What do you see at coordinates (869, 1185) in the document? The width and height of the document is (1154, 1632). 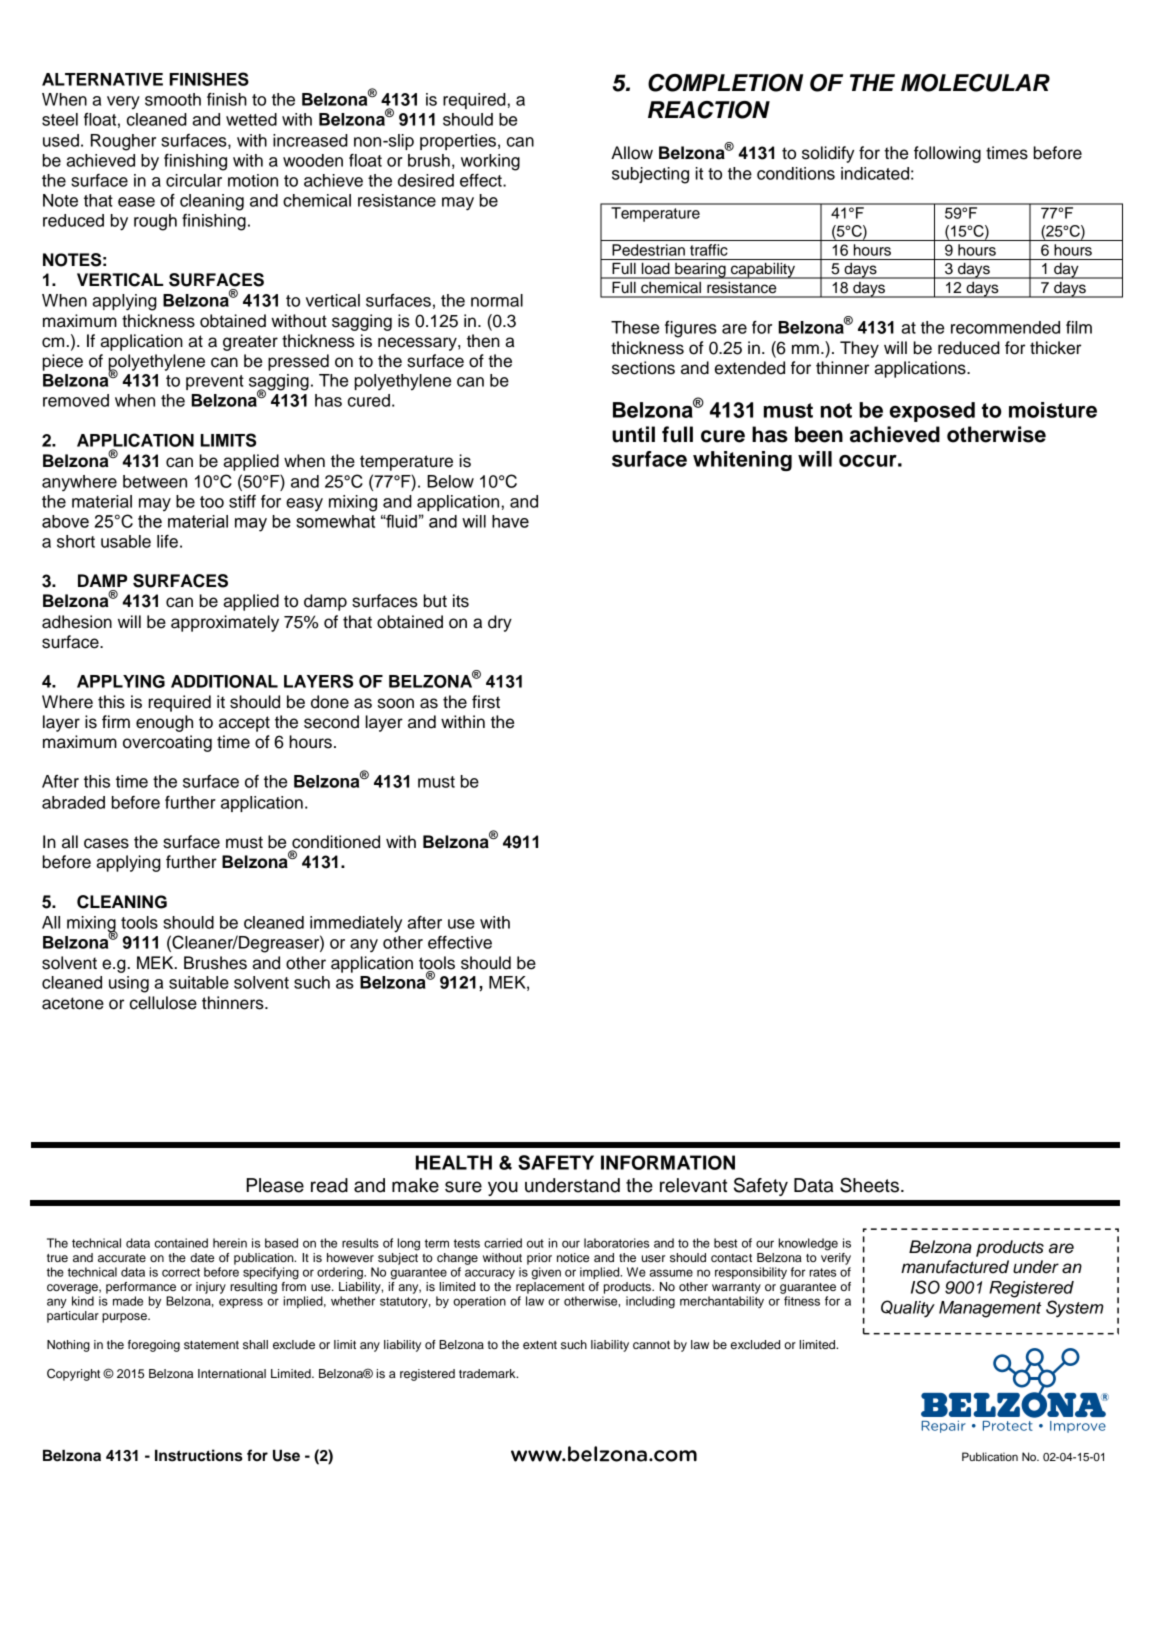 I see `Sheets` at bounding box center [869, 1185].
